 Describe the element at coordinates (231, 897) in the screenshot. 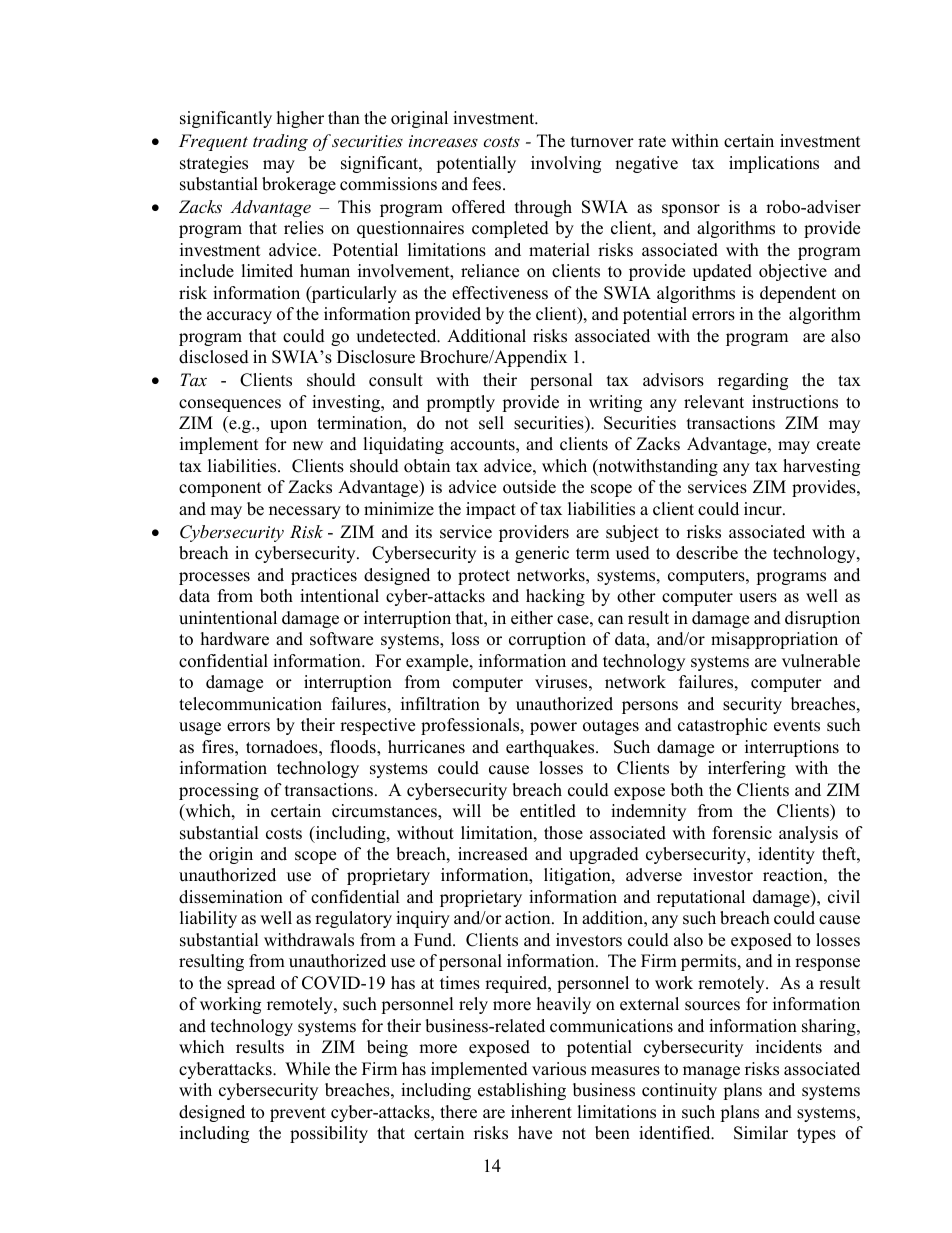

I see `dissemination` at that location.
